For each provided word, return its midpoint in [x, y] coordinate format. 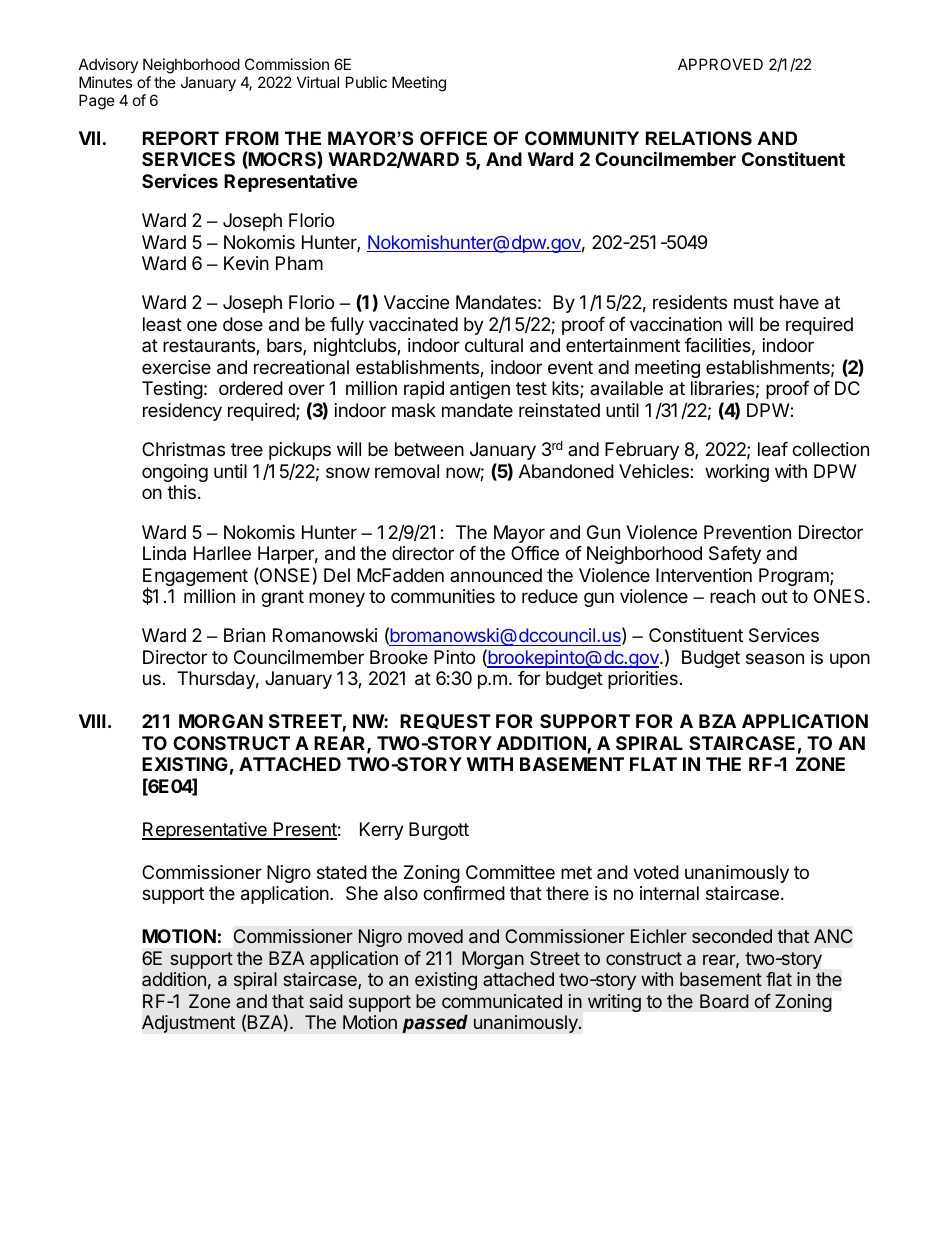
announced [496, 575]
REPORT [181, 138]
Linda [164, 553]
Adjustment [189, 1024]
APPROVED [720, 64]
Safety [735, 555]
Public [366, 82]
